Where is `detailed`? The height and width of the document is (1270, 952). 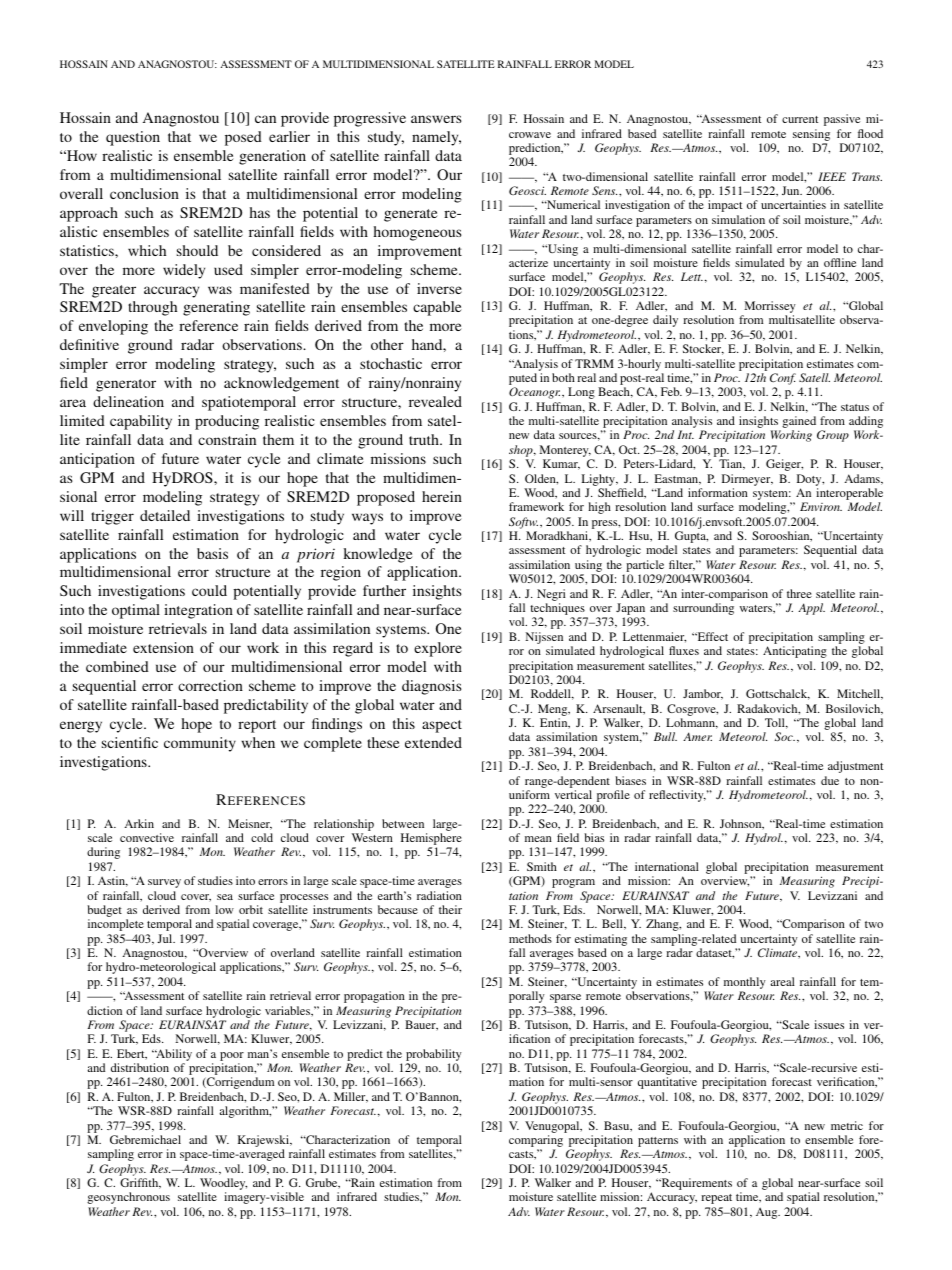
detailed is located at coordinates (165, 515).
